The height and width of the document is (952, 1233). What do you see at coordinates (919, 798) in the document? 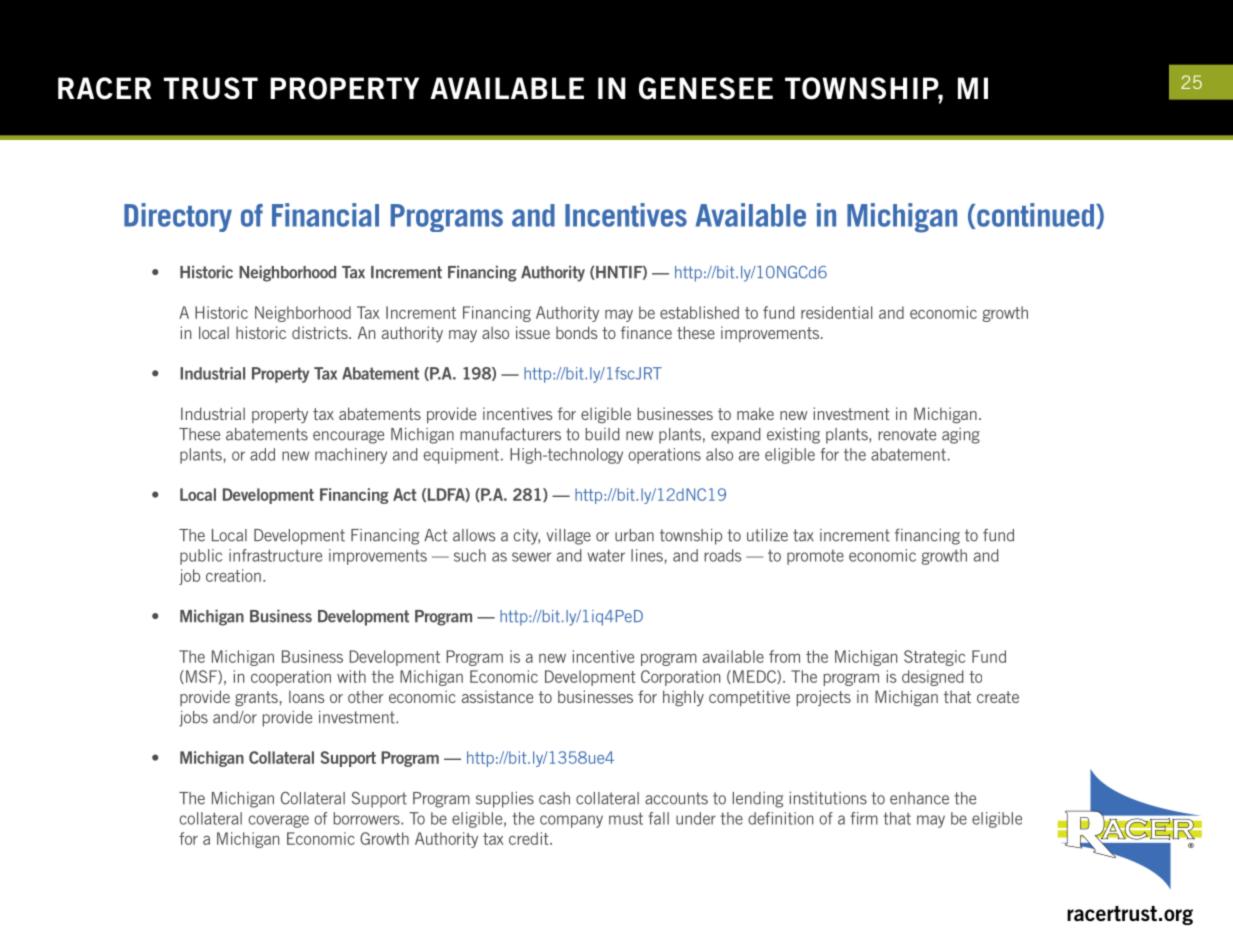
I see `enhance` at bounding box center [919, 798].
